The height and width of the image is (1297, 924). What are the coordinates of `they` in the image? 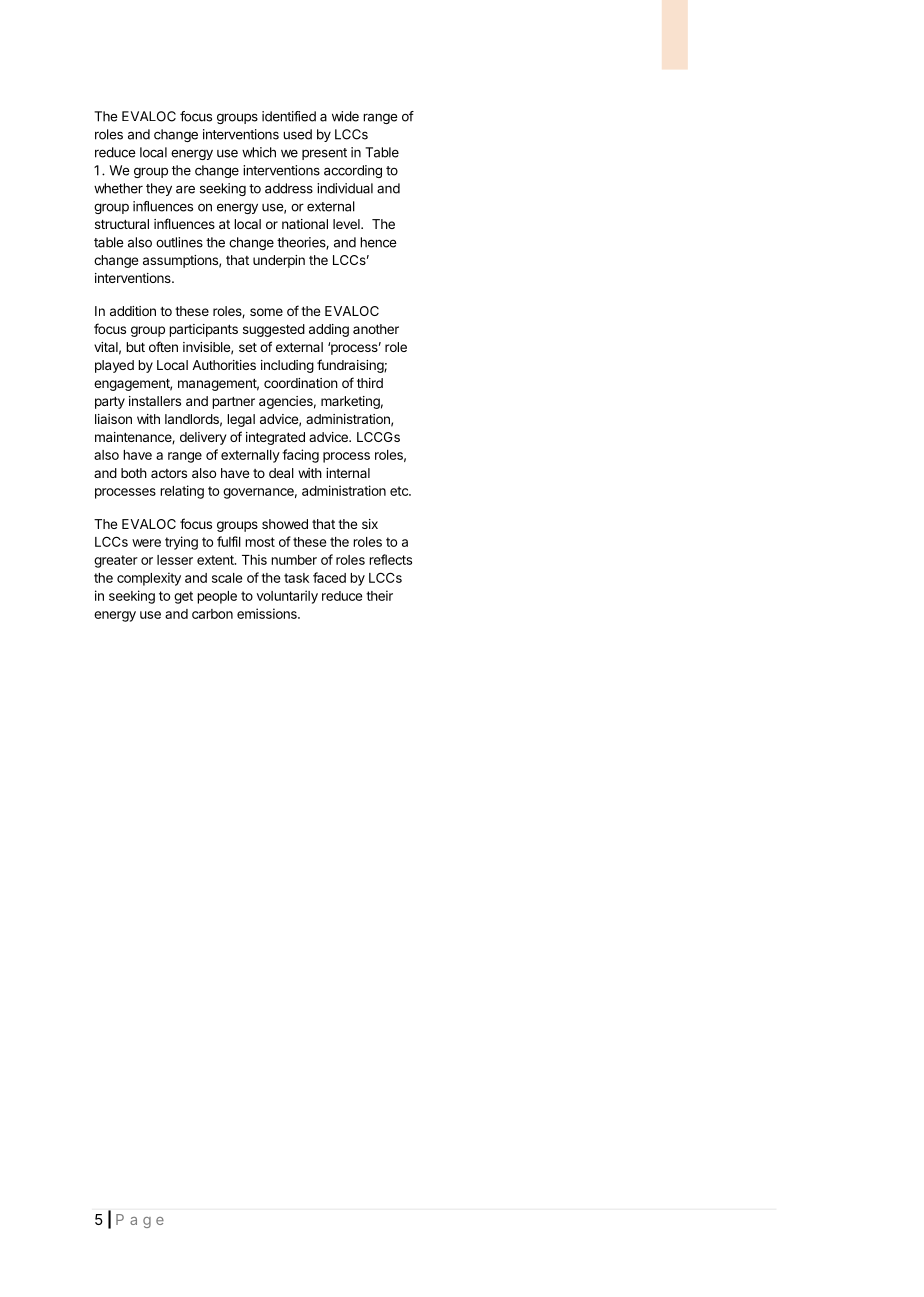 It's located at (159, 189).
